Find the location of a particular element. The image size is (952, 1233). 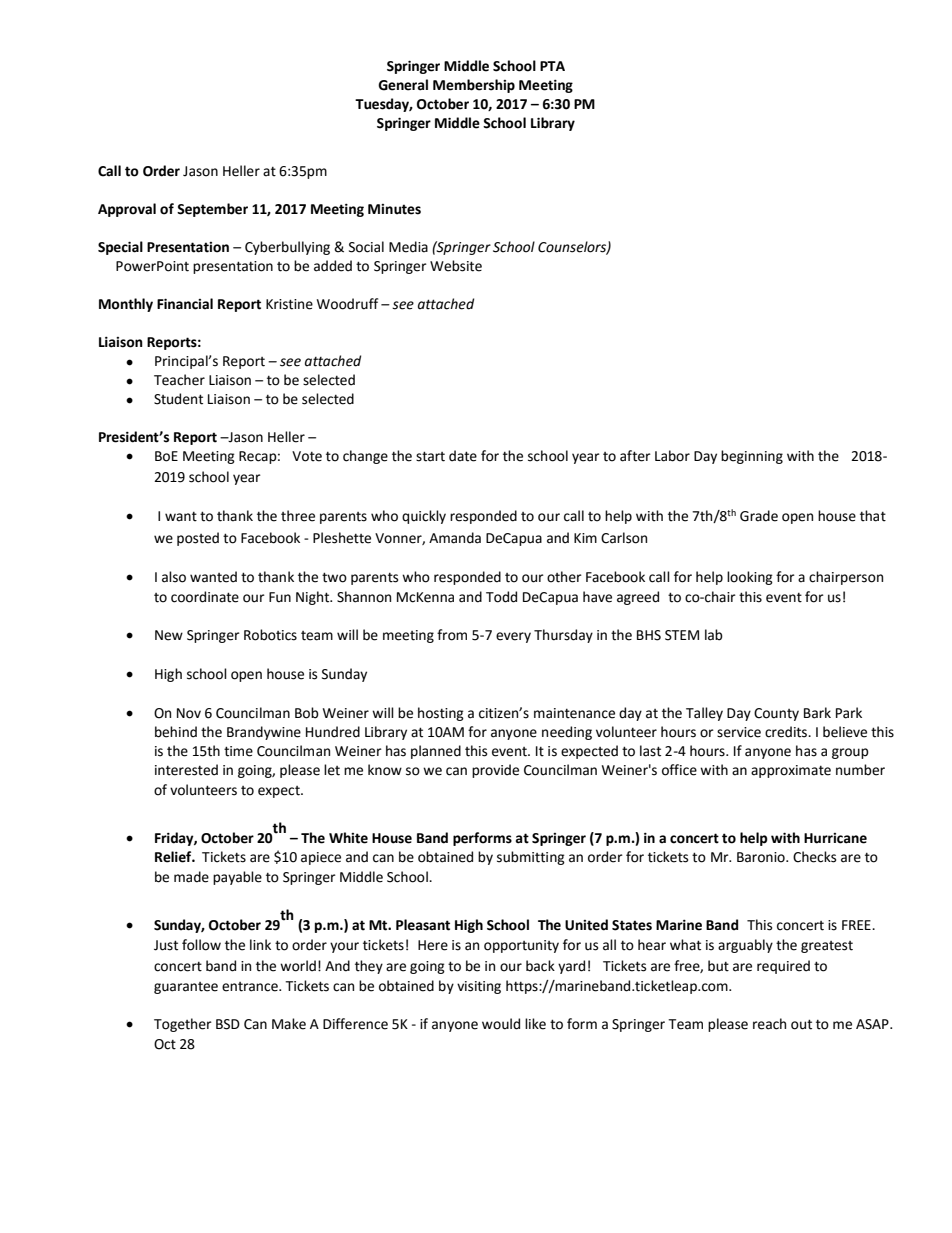

Financial is located at coordinates (185, 304).
